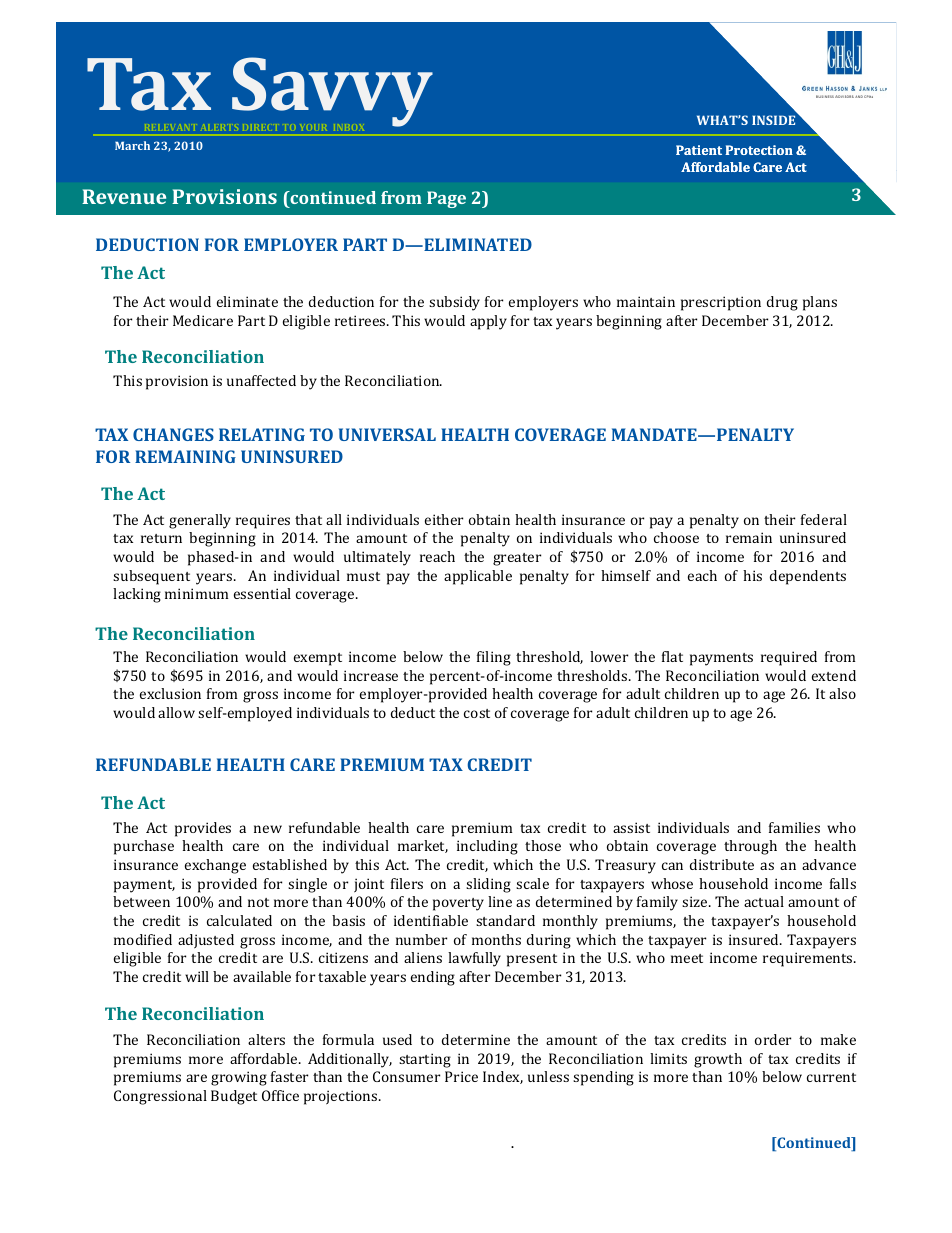 The height and width of the screenshot is (1233, 952). What do you see at coordinates (503, 1077) in the screenshot?
I see `Index` at bounding box center [503, 1077].
